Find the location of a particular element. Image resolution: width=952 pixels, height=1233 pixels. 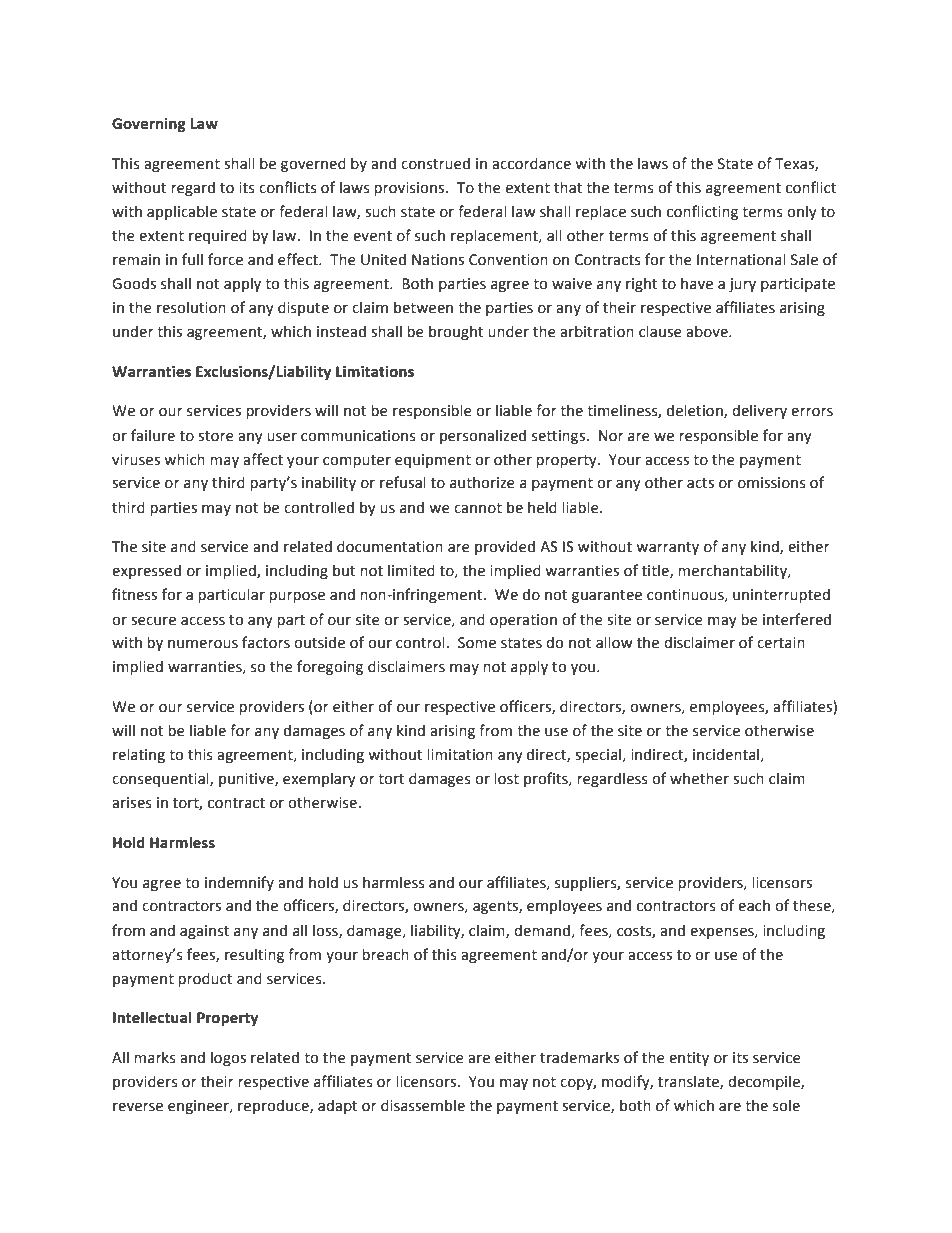

whether is located at coordinates (699, 778).
